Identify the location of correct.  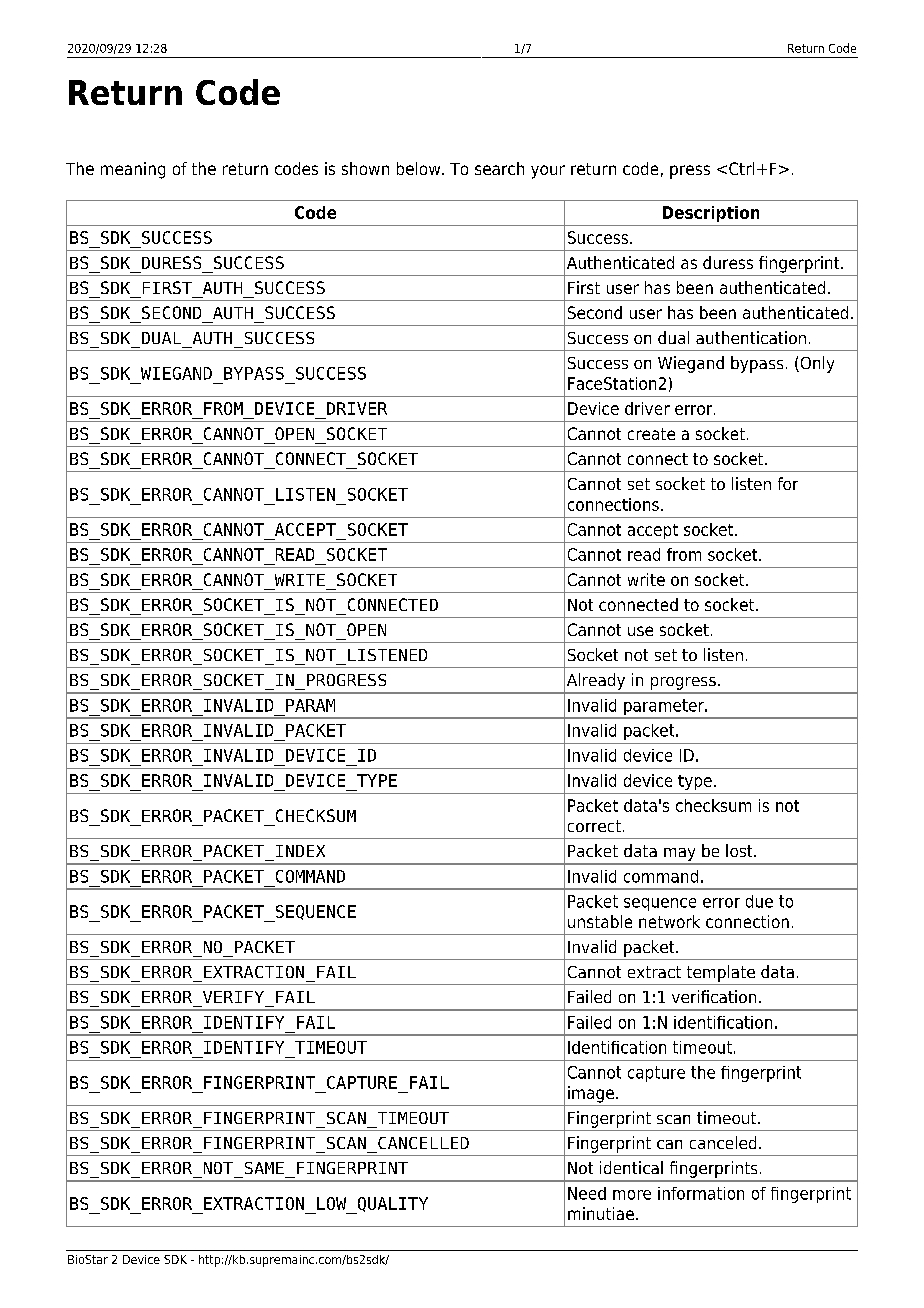
(594, 826).
